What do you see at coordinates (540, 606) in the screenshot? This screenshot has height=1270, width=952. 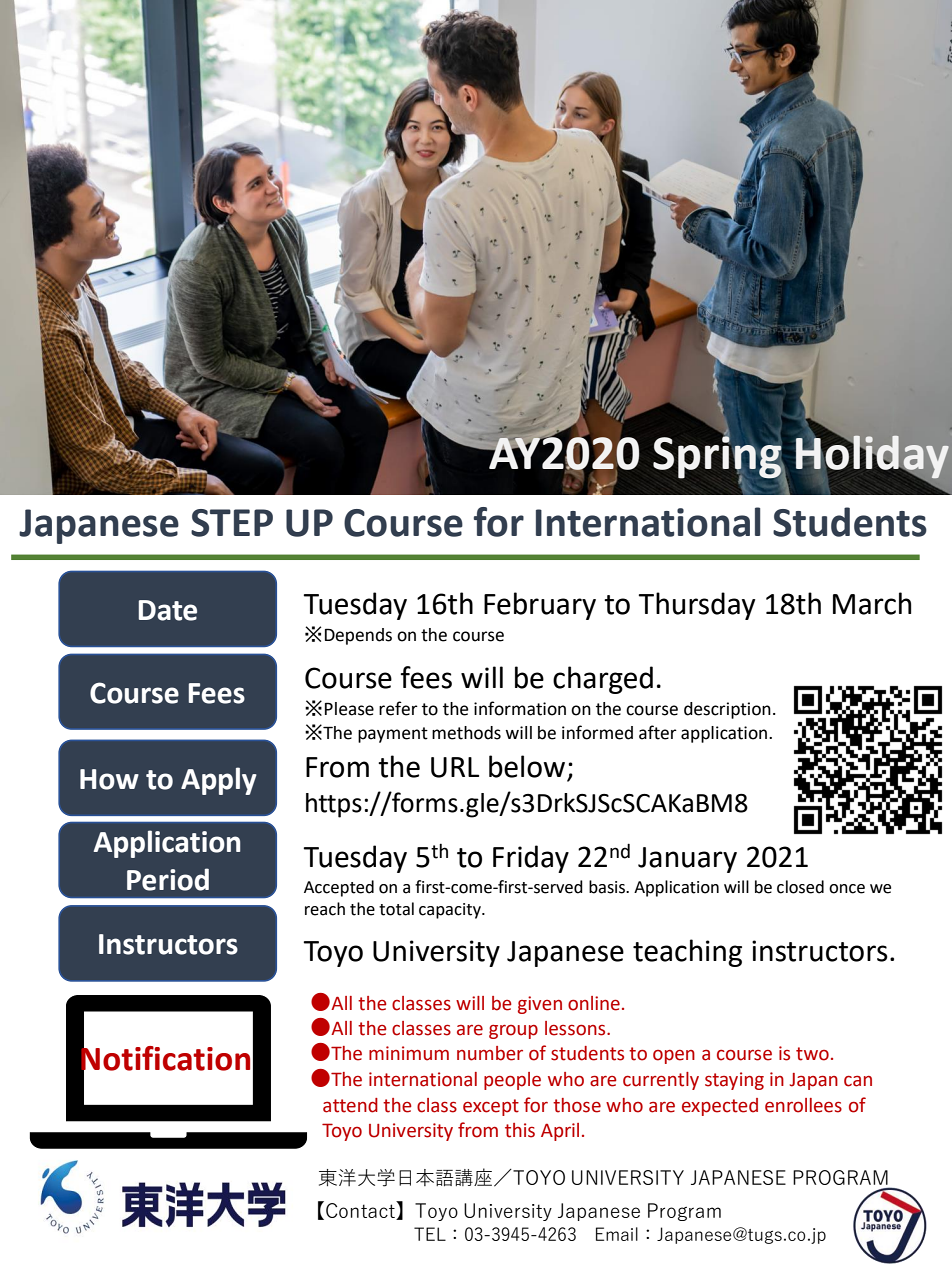 I see `February` at bounding box center [540, 606].
